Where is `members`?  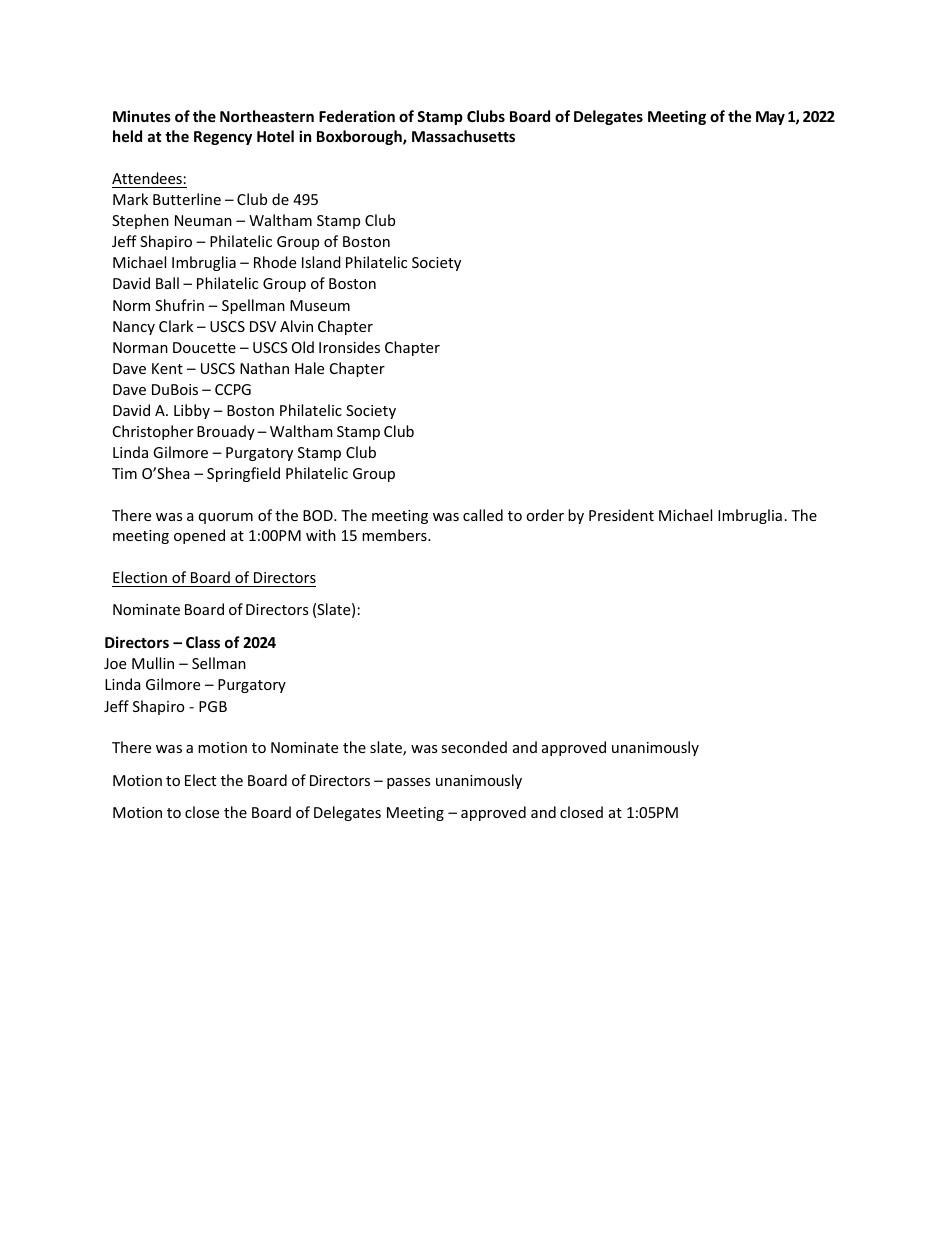 members is located at coordinates (395, 535).
